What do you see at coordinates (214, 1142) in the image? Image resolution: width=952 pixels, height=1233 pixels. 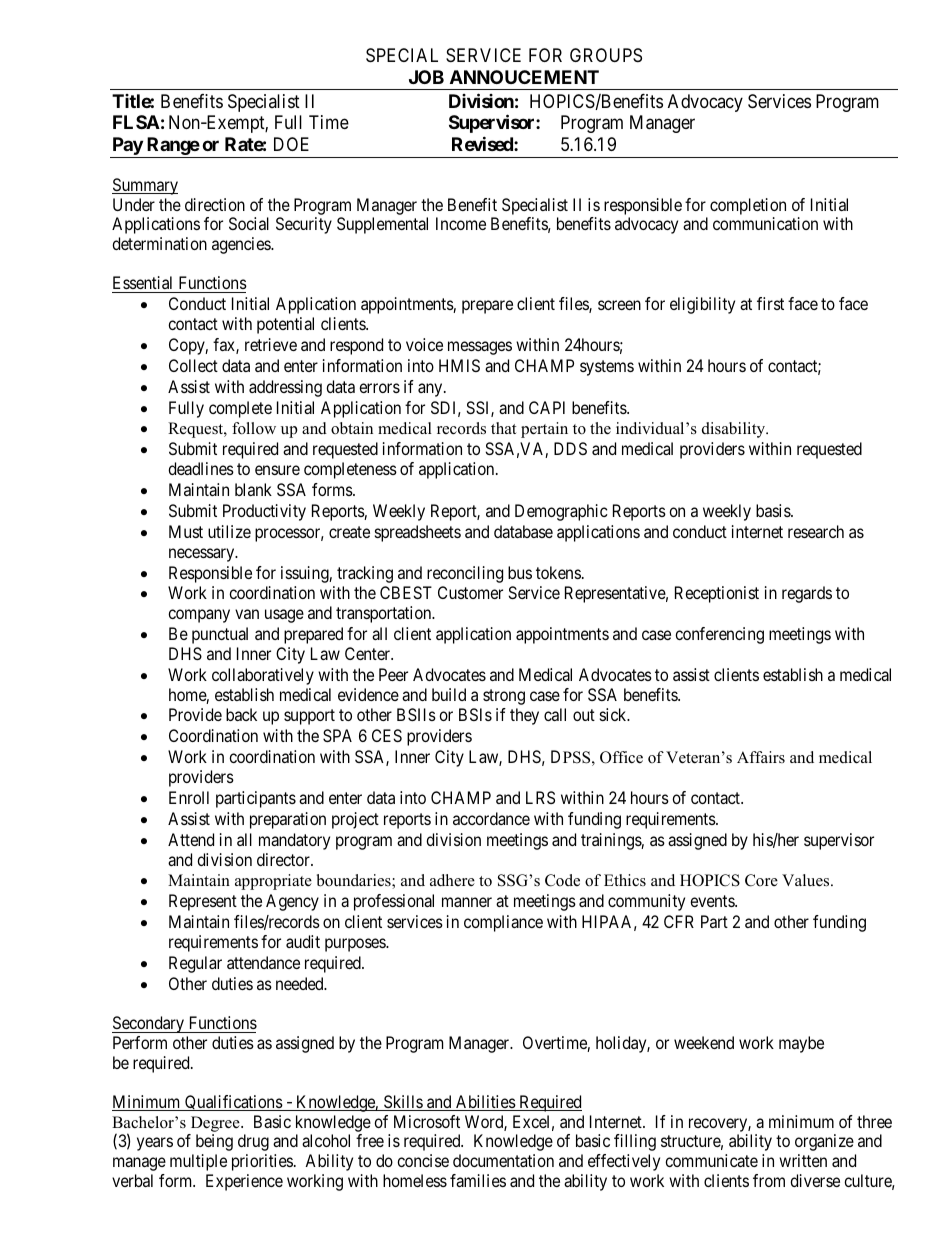 I see `being` at bounding box center [214, 1142].
